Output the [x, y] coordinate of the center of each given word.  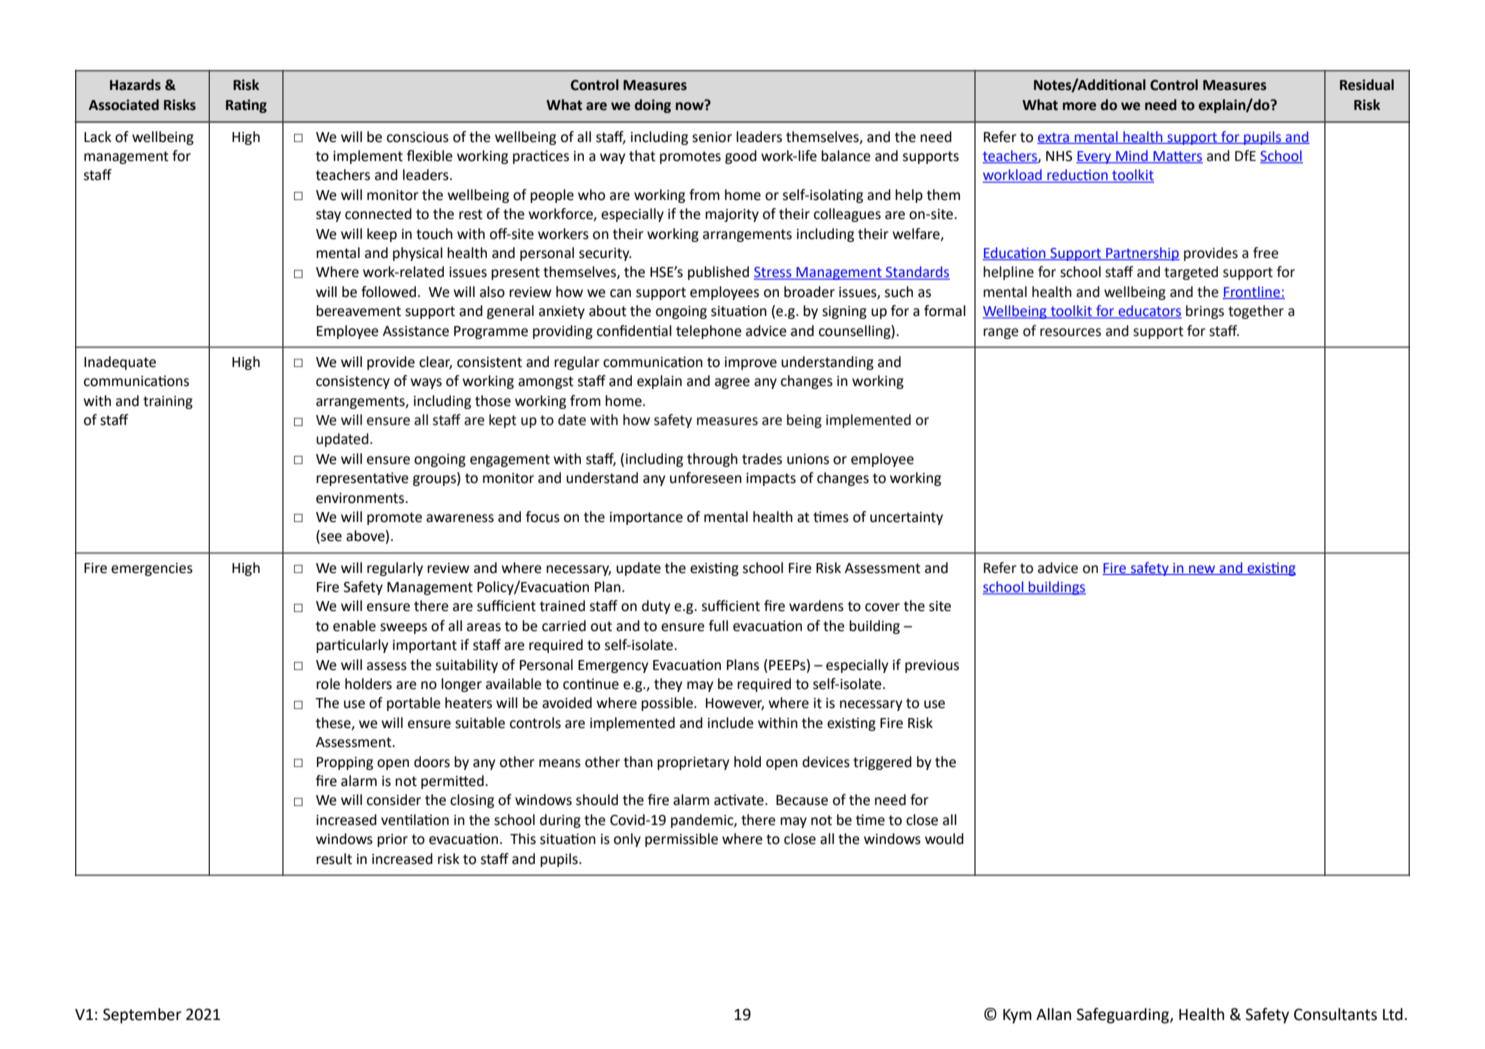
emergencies [152, 569]
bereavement [358, 311]
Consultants [1335, 1014]
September [142, 1016]
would [944, 839]
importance [646, 518]
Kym [1017, 1016]
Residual [1367, 85]
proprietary [693, 763]
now [691, 105]
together [1256, 312]
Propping [345, 763]
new [1202, 570]
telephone [709, 332]
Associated [124, 105]
